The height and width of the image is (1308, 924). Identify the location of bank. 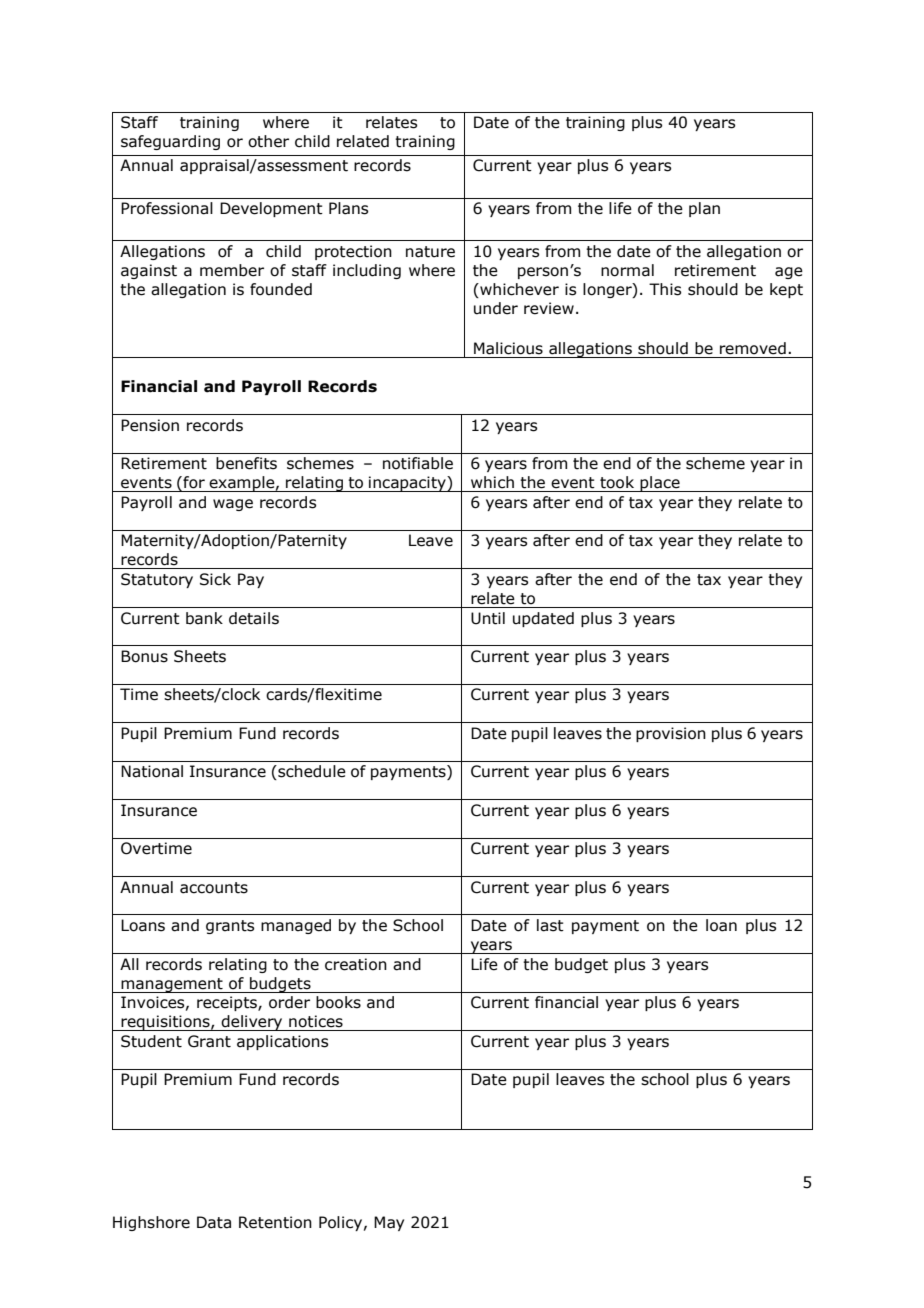
(204, 618).
